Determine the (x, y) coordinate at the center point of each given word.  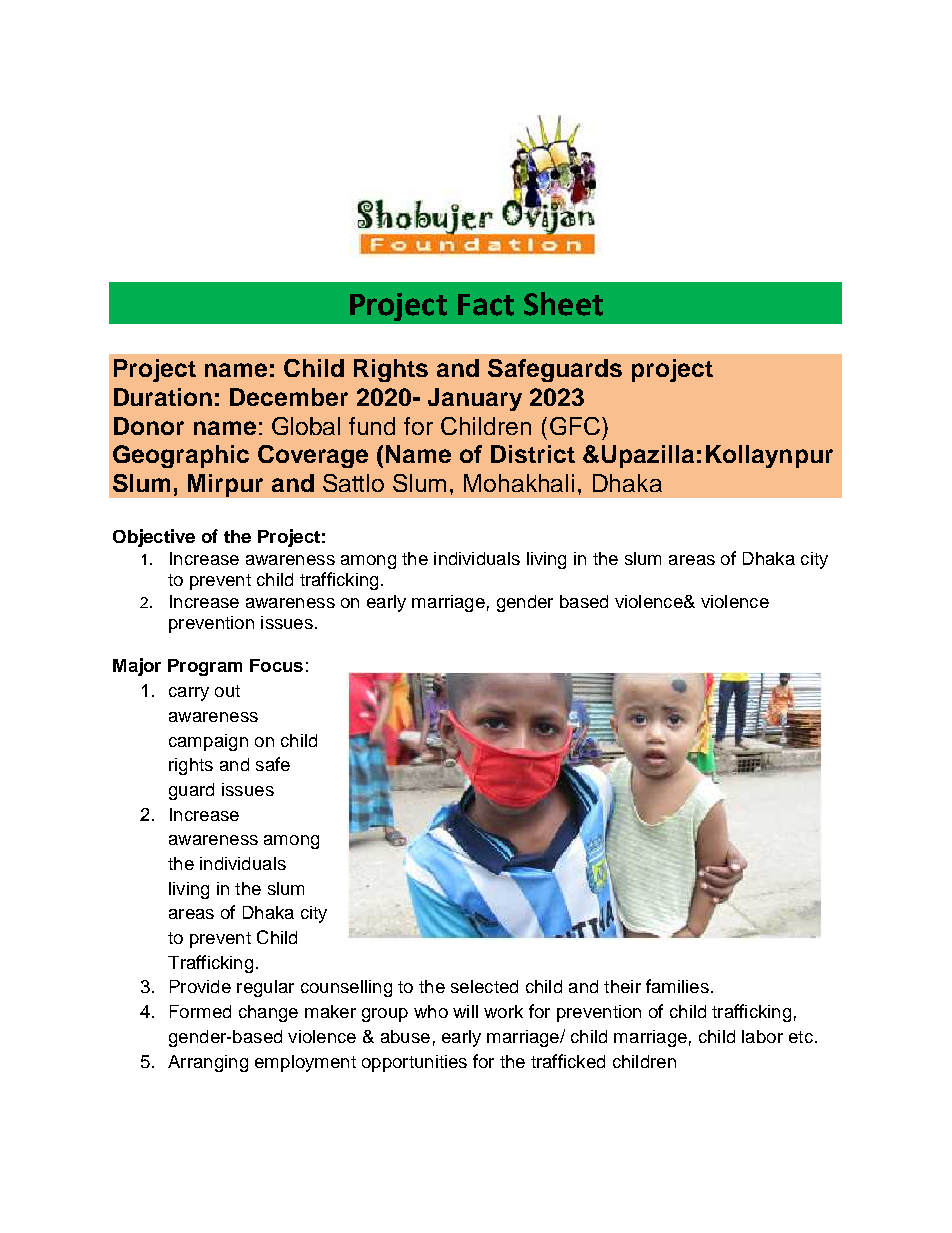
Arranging (208, 1063)
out (227, 691)
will (465, 1011)
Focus (276, 665)
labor (762, 1036)
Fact (486, 305)
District (533, 454)
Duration (163, 397)
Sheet (563, 304)
